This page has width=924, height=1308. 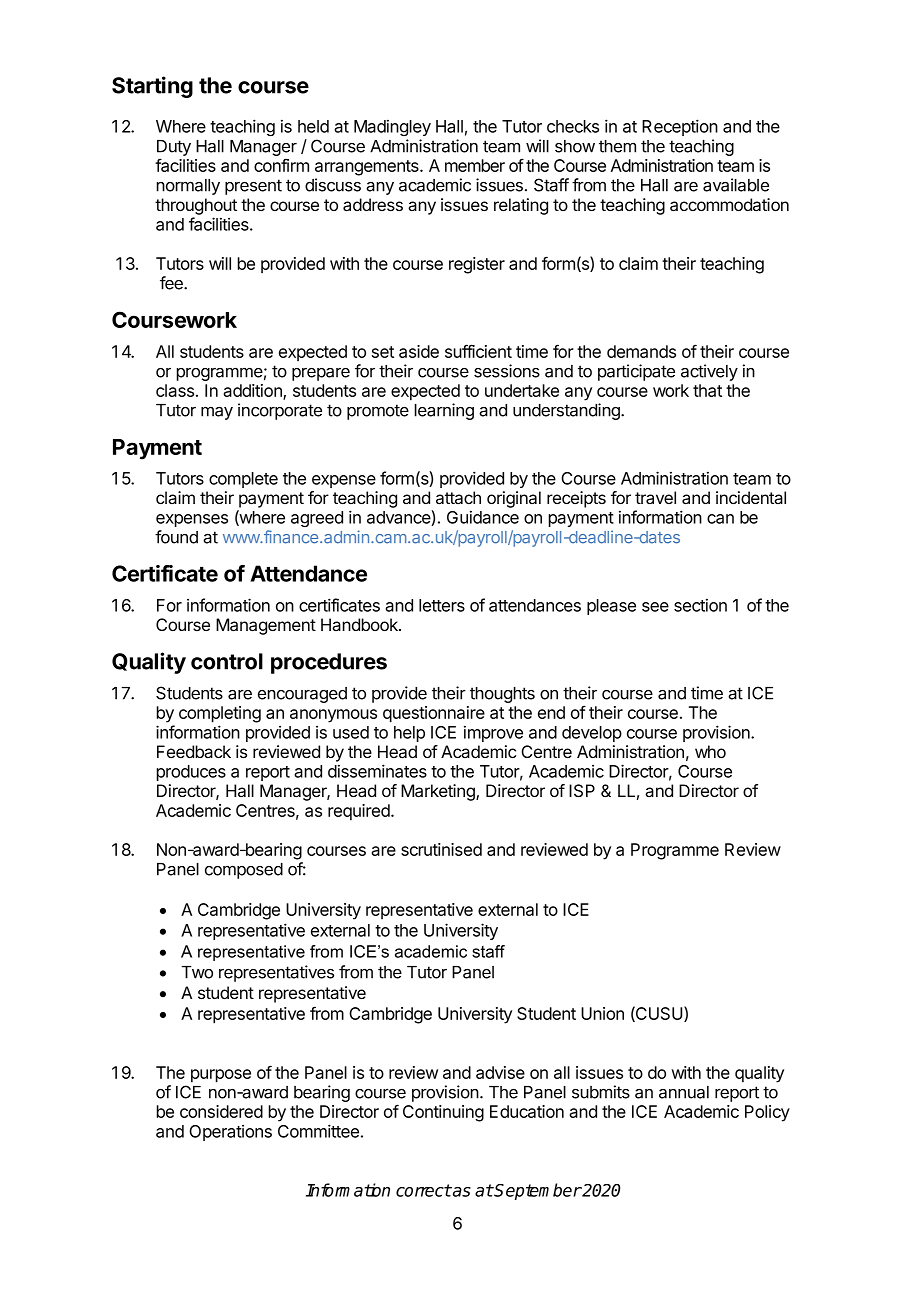 I want to click on Reception, so click(x=680, y=127).
